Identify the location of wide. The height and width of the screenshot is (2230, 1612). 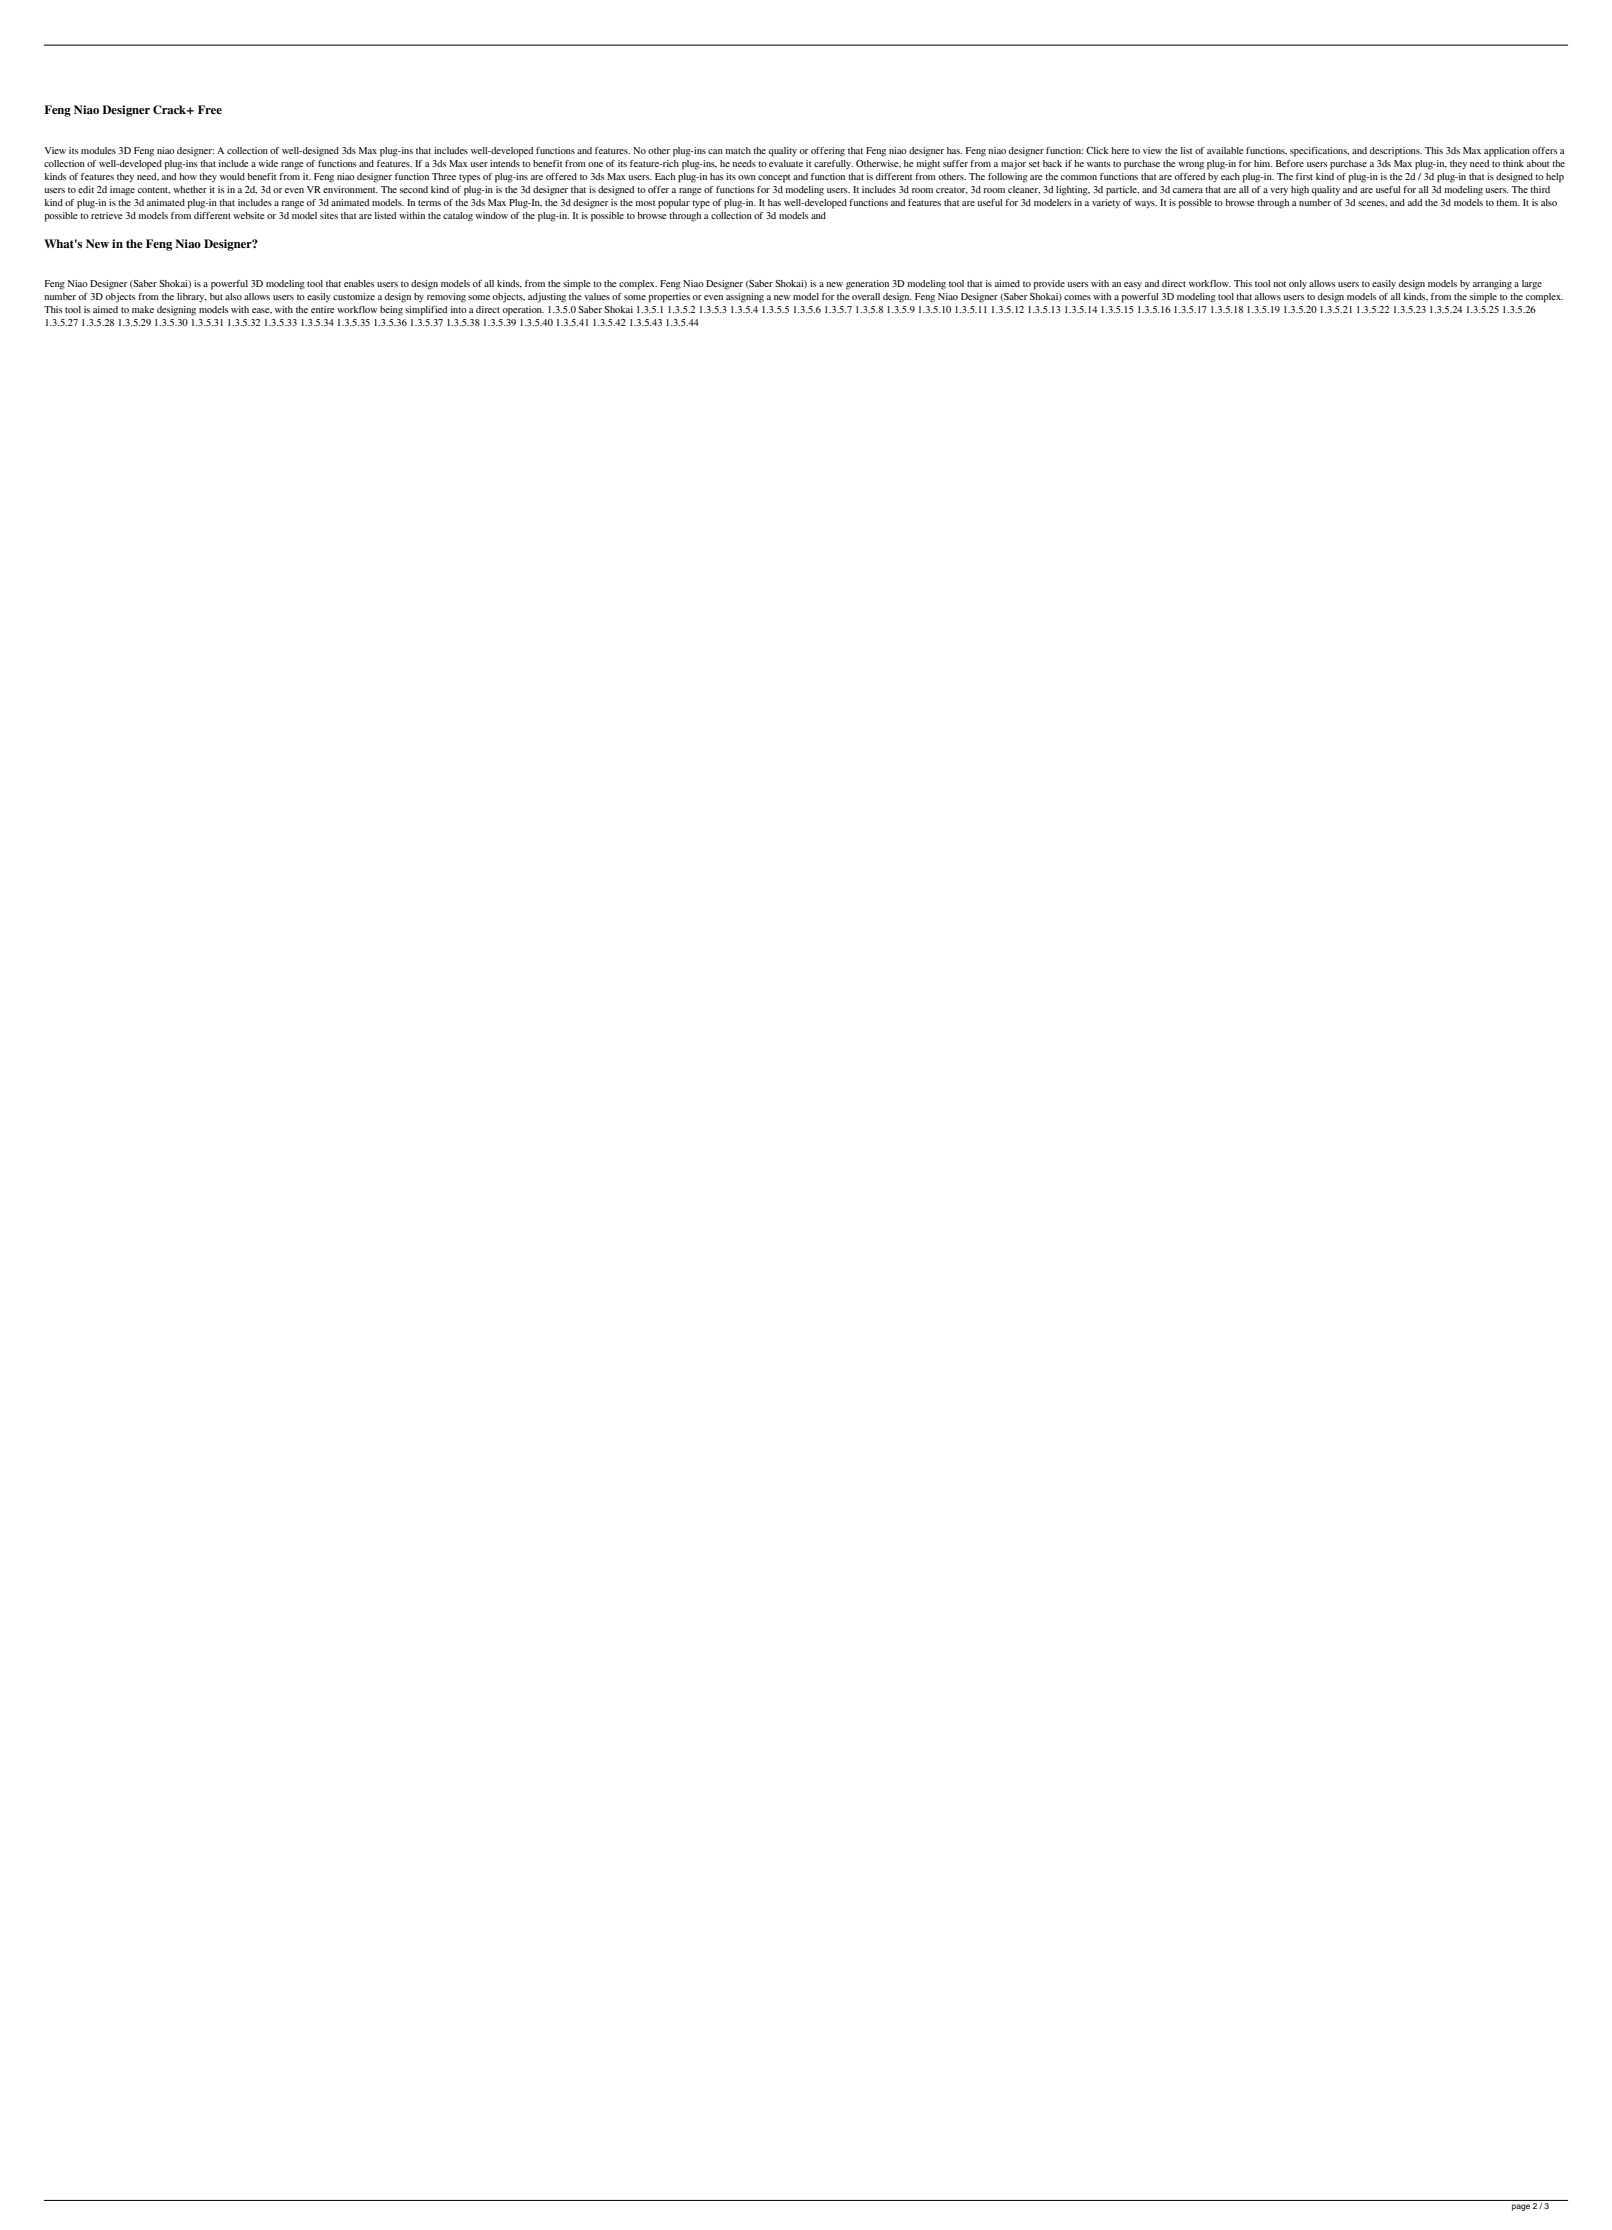
(268, 163).
